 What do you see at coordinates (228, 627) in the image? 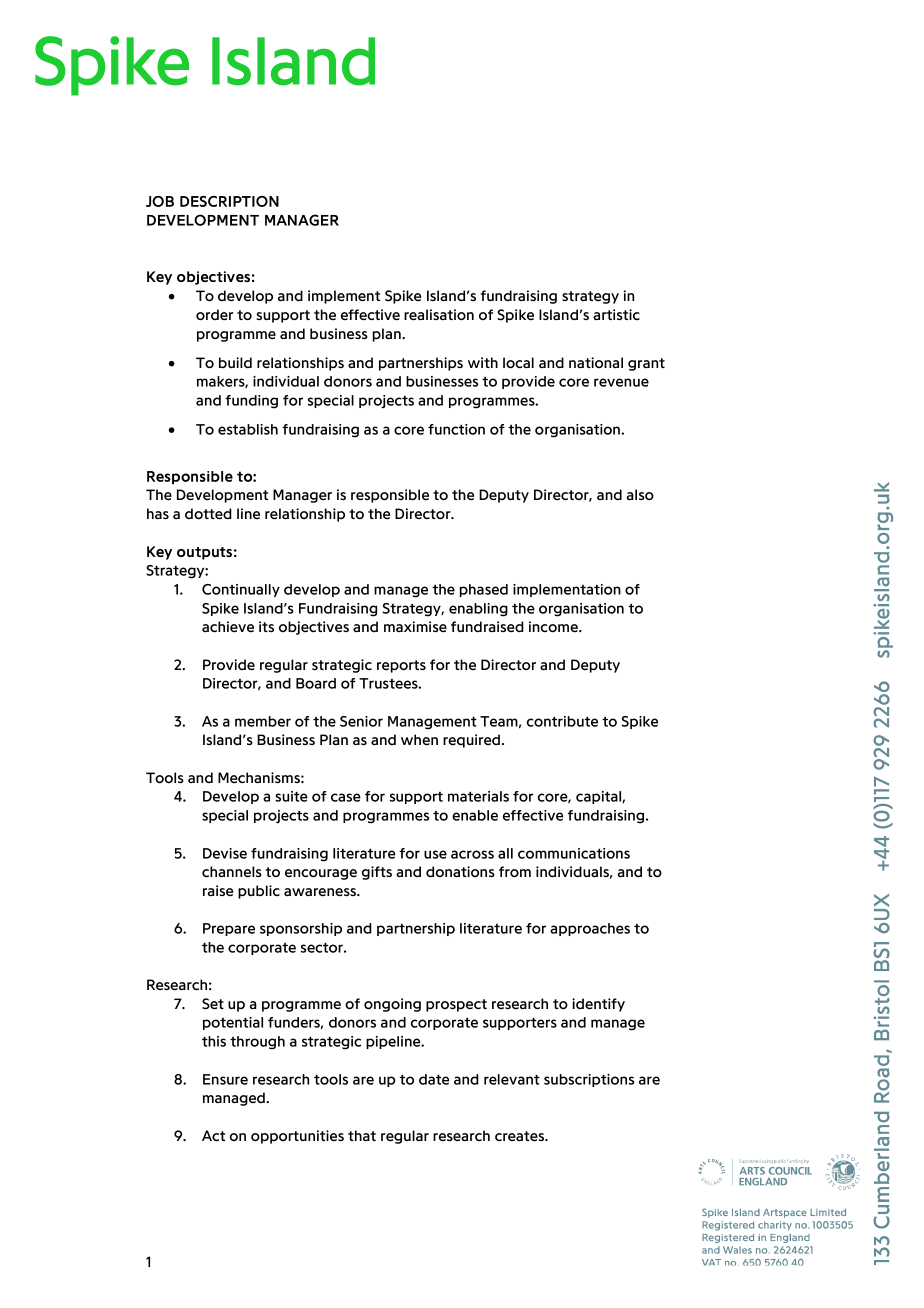
I see `achieve` at bounding box center [228, 627].
